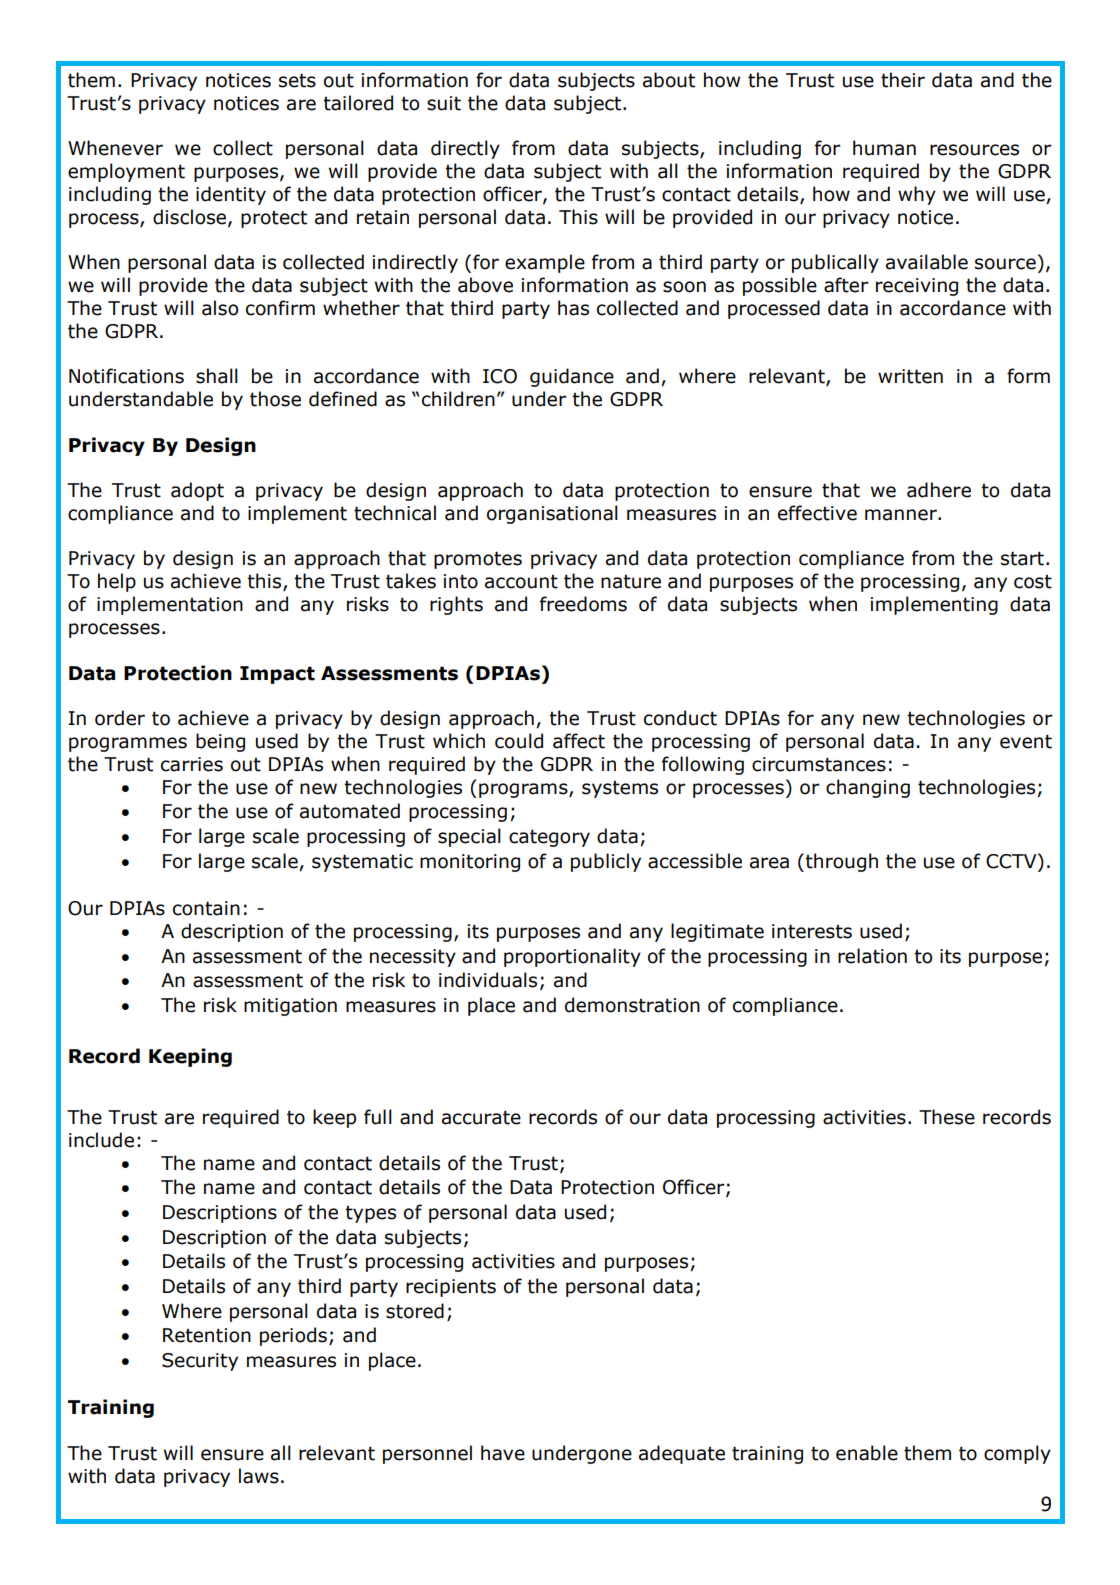 The height and width of the screenshot is (1585, 1120). Describe the element at coordinates (259, 1476) in the screenshot. I see `laws` at that location.
